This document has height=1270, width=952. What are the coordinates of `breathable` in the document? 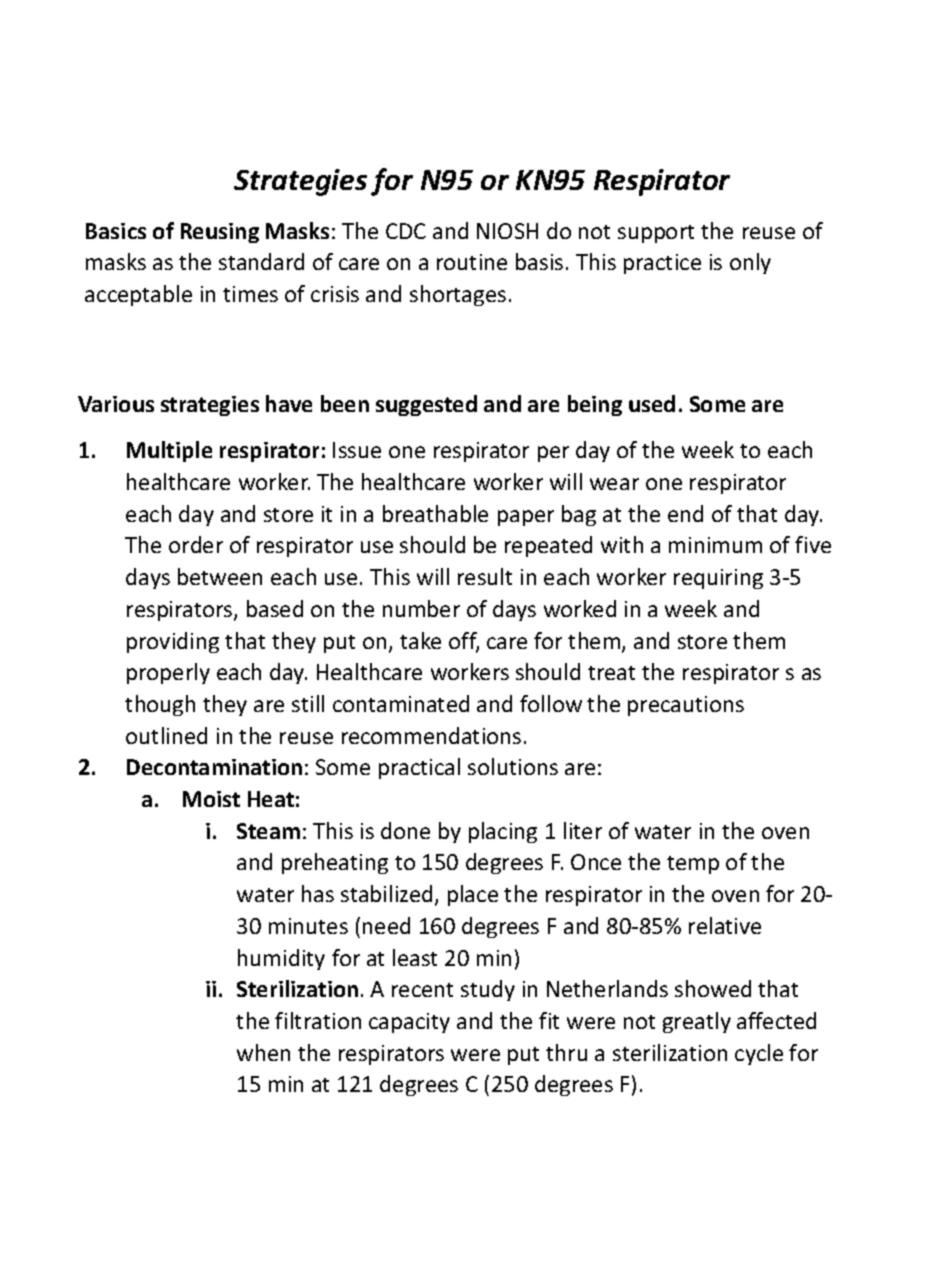 It's located at (435, 513).
